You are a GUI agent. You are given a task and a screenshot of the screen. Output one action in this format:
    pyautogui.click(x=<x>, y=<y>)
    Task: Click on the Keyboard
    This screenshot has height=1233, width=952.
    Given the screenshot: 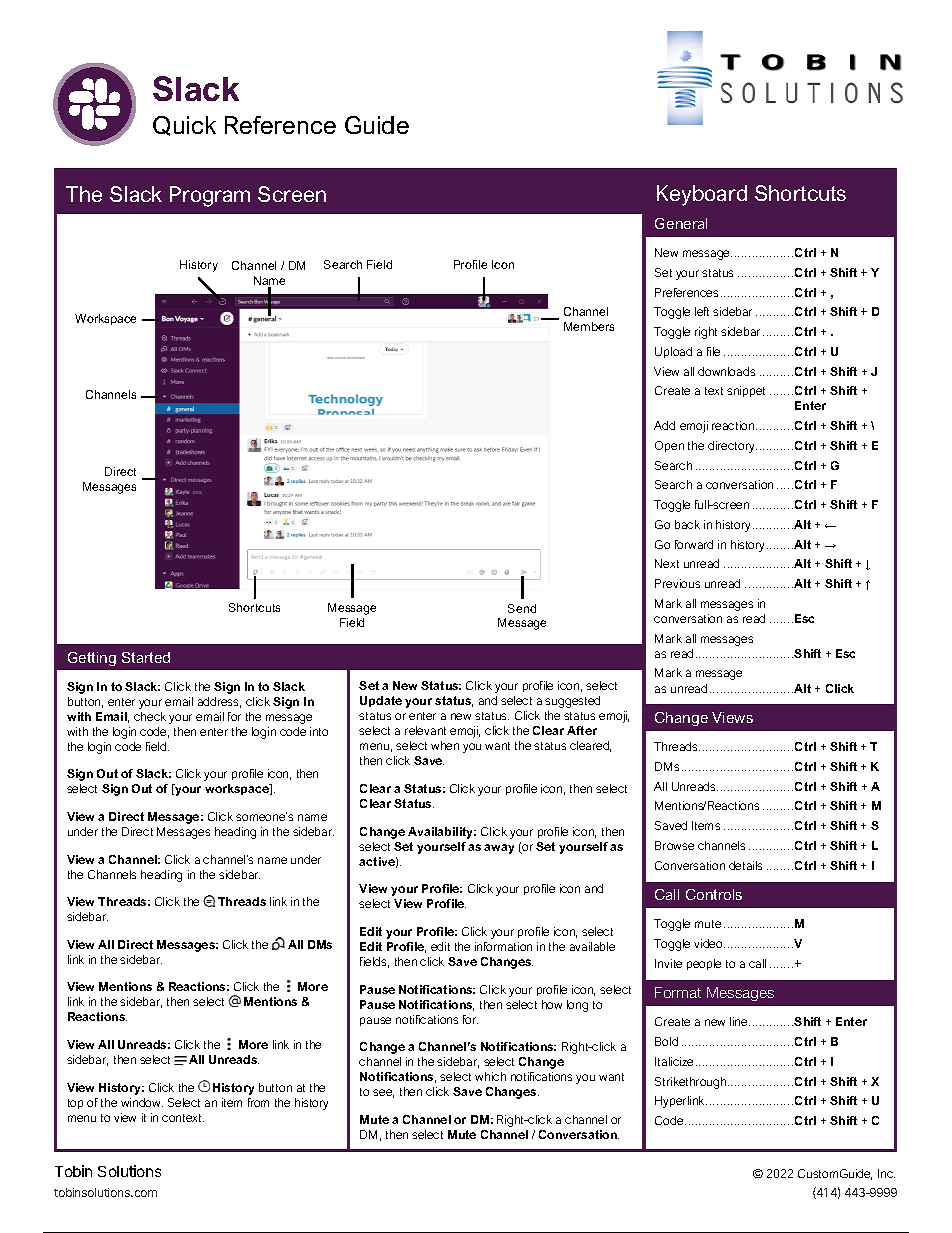 What is the action you would take?
    pyautogui.click(x=702, y=195)
